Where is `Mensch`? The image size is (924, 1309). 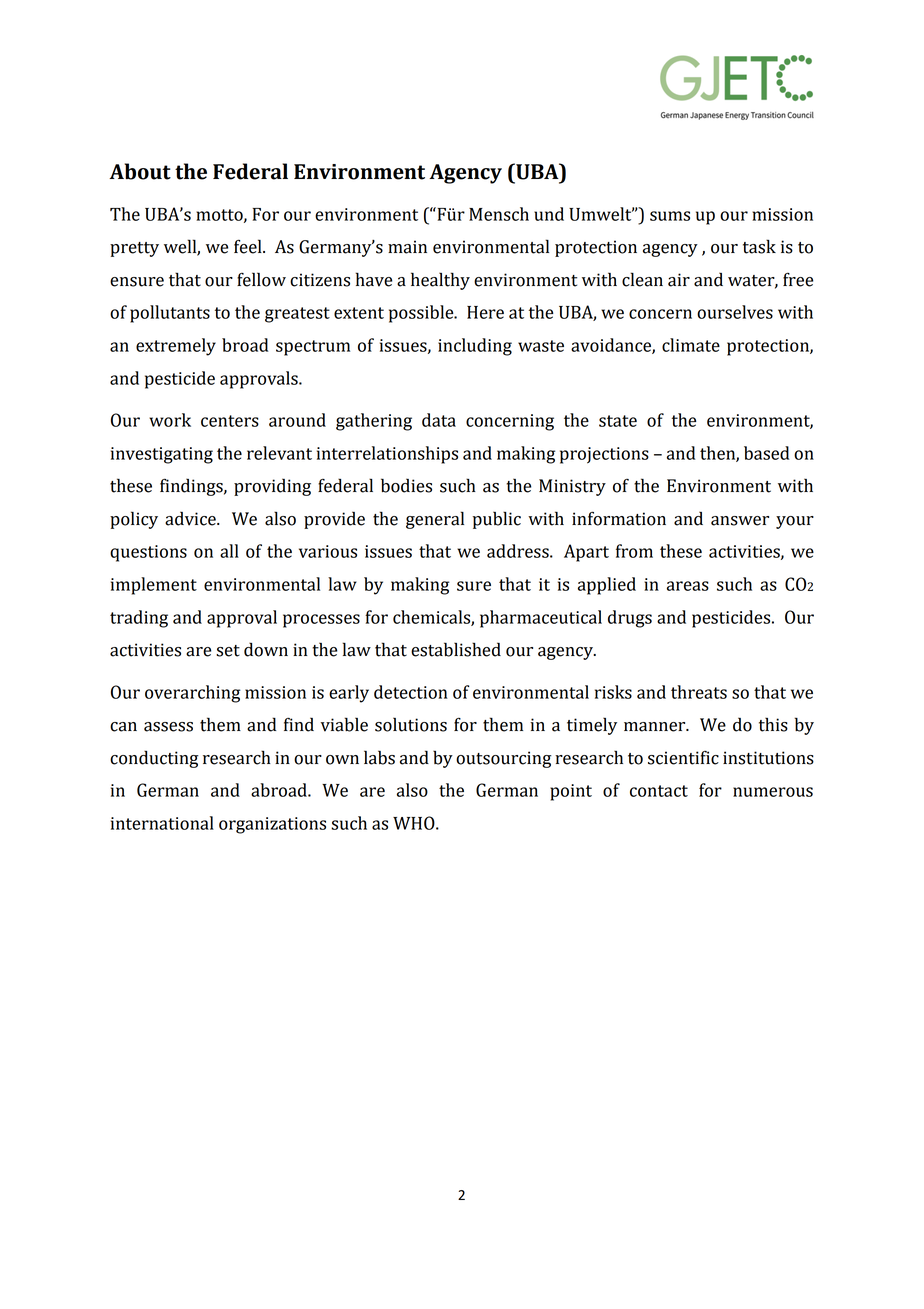
Mensch is located at coordinates (499, 214).
